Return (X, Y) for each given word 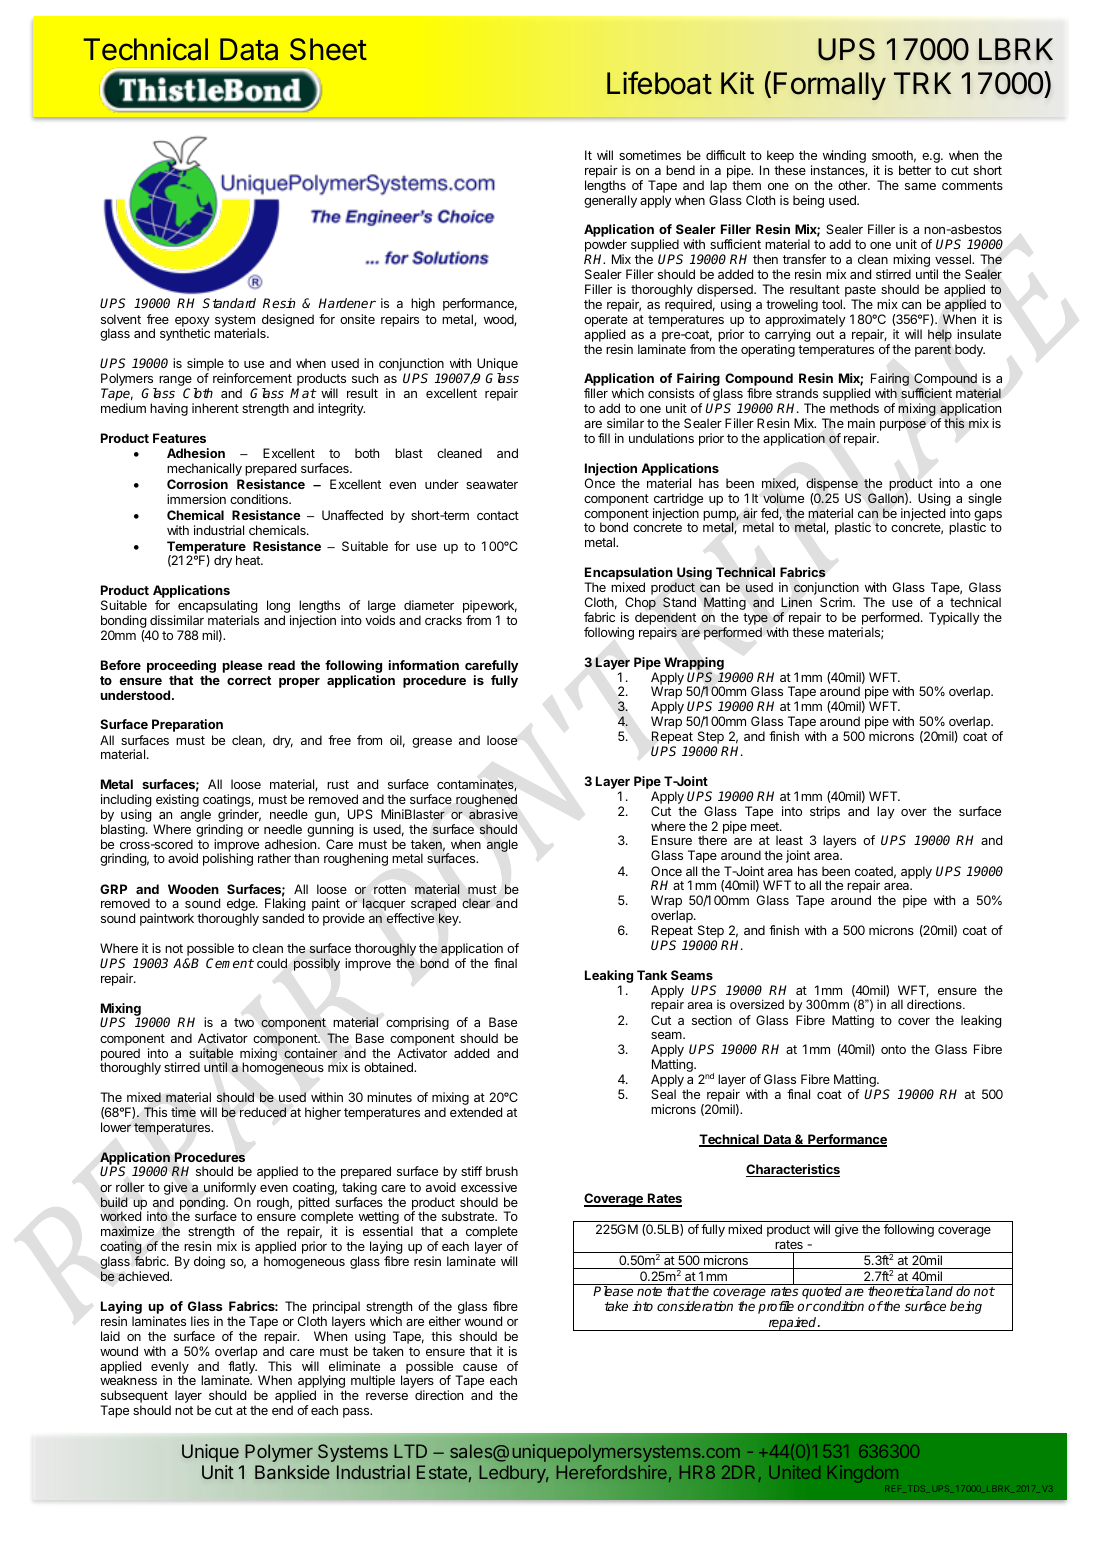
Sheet (328, 49)
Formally (830, 86)
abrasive (493, 814)
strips (825, 812)
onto (893, 1049)
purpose (903, 425)
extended (476, 1112)
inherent (215, 408)
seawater (492, 484)
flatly (242, 1367)
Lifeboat (659, 83)
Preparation (187, 725)
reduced (263, 1112)
